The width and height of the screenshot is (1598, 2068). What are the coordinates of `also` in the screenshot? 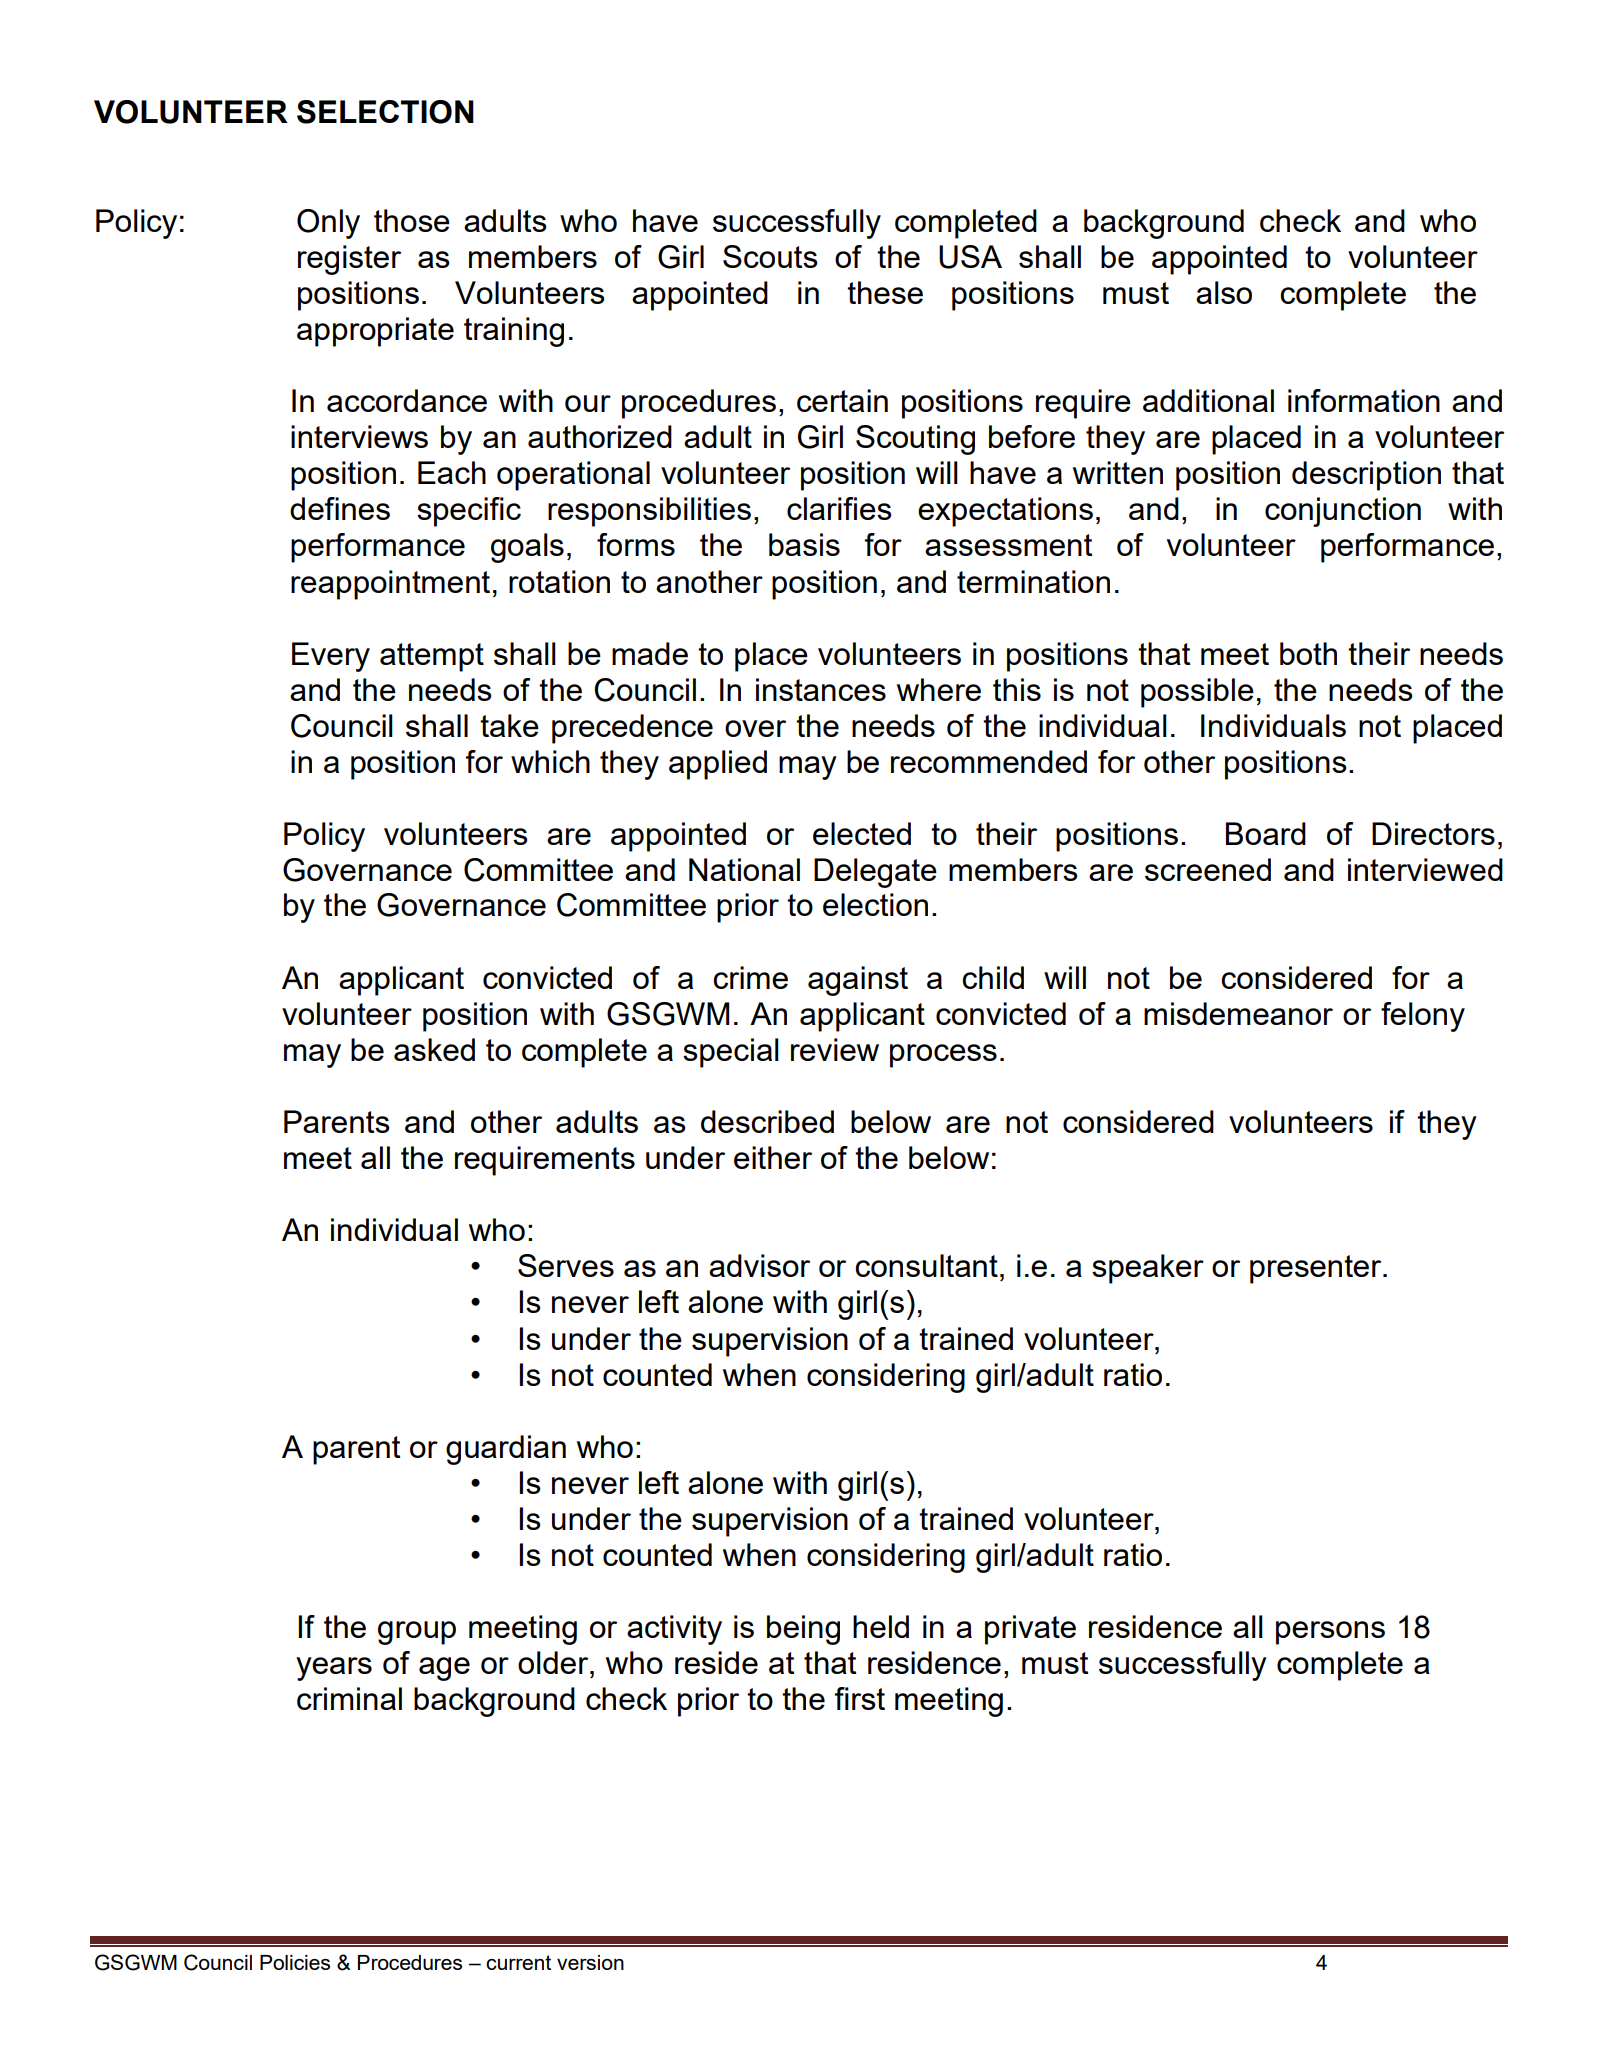 It's located at (1224, 292).
